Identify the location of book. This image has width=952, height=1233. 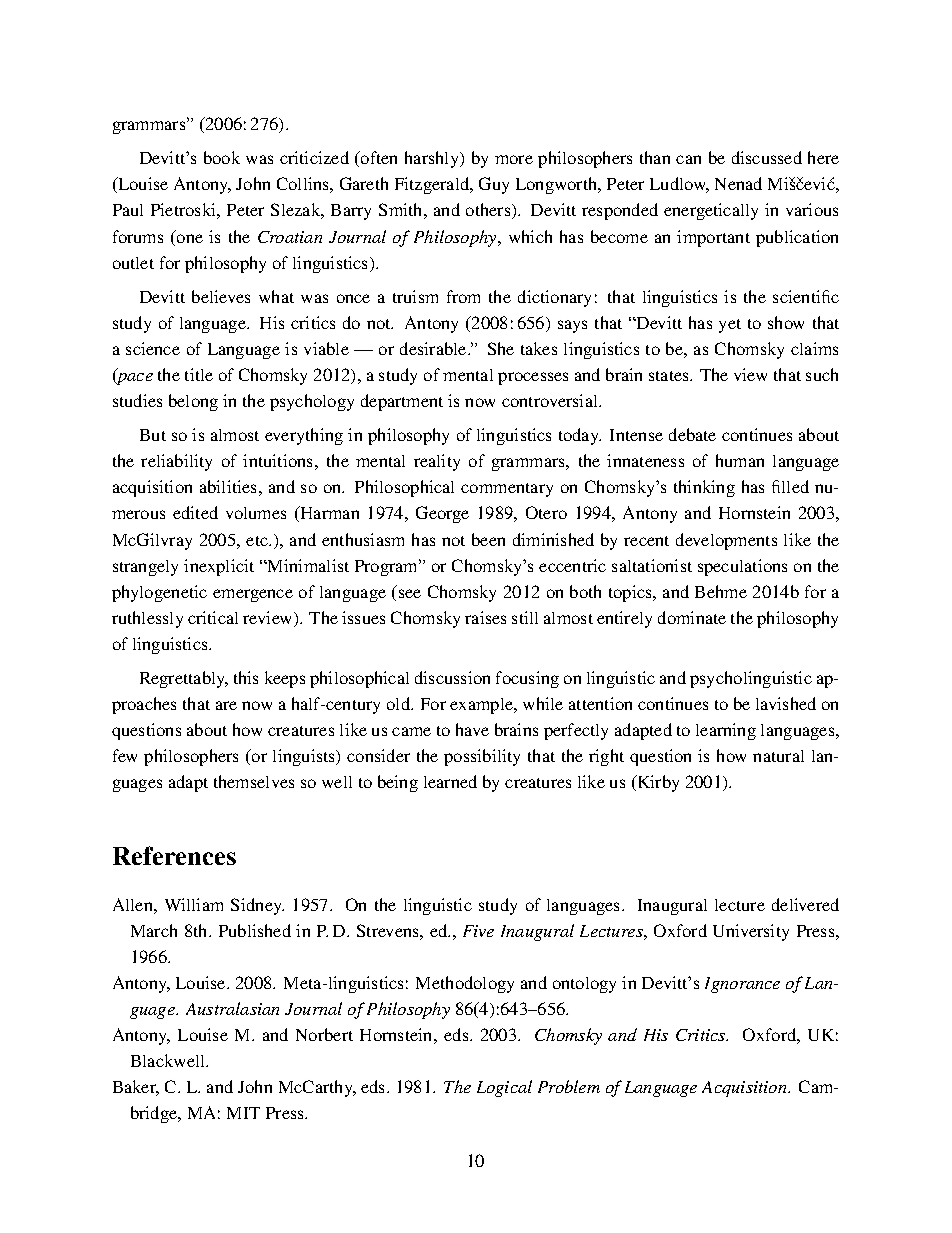
(222, 157).
